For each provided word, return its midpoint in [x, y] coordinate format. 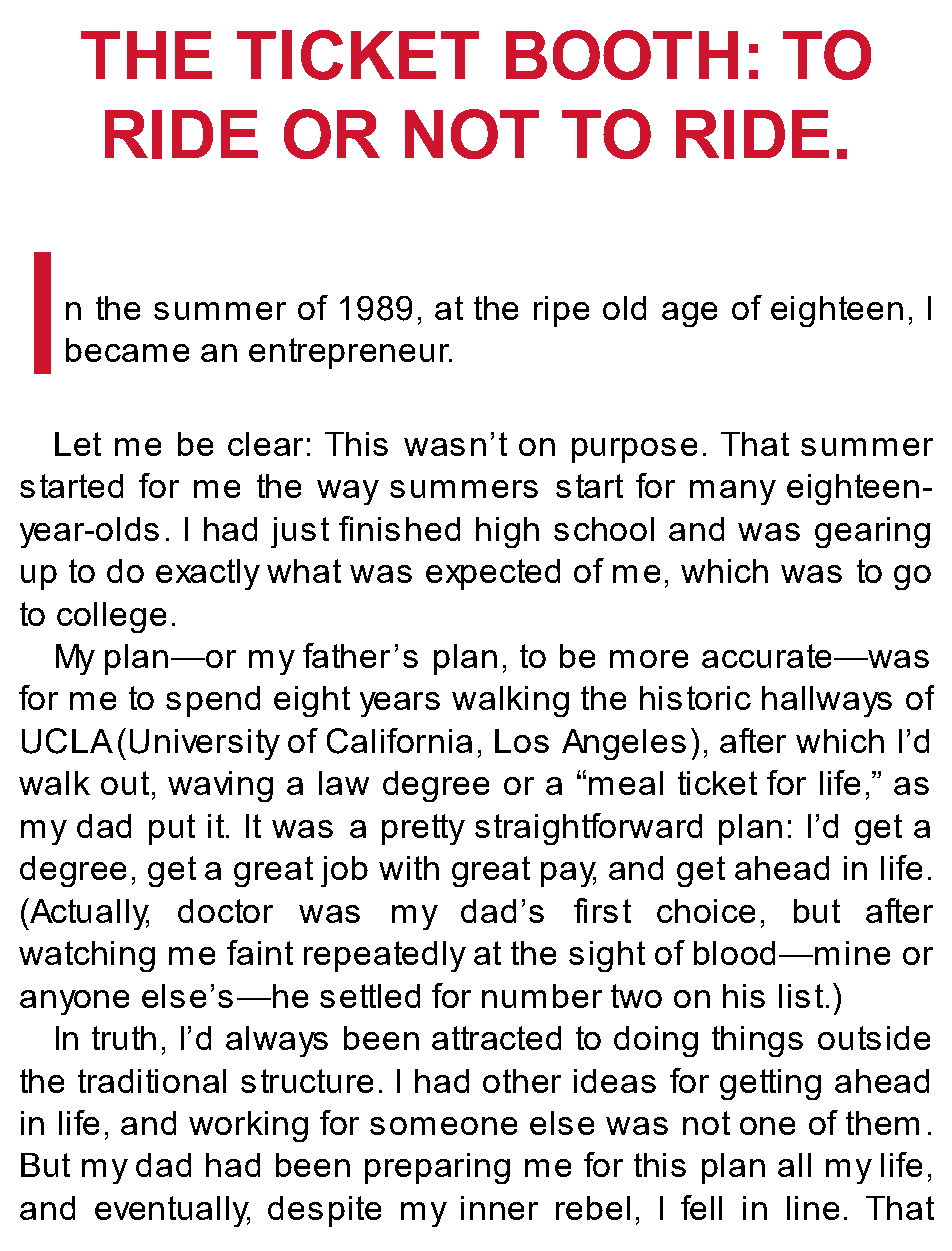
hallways [827, 701]
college [111, 617]
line [813, 1208]
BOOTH [622, 55]
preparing [437, 1168]
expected [493, 574]
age [689, 314]
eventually [172, 1211]
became [127, 350]
